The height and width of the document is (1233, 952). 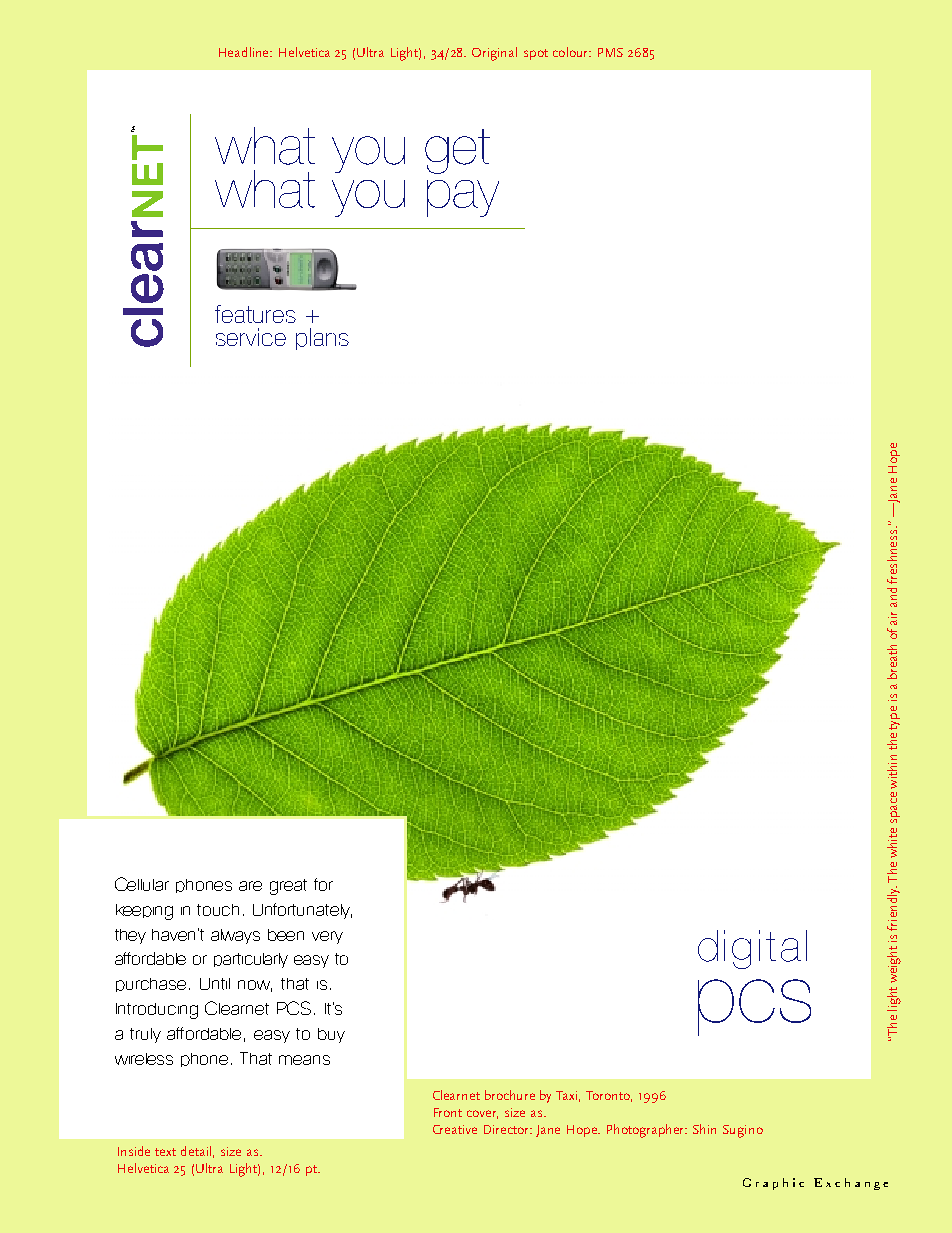 I want to click on digital, so click(x=752, y=949).
